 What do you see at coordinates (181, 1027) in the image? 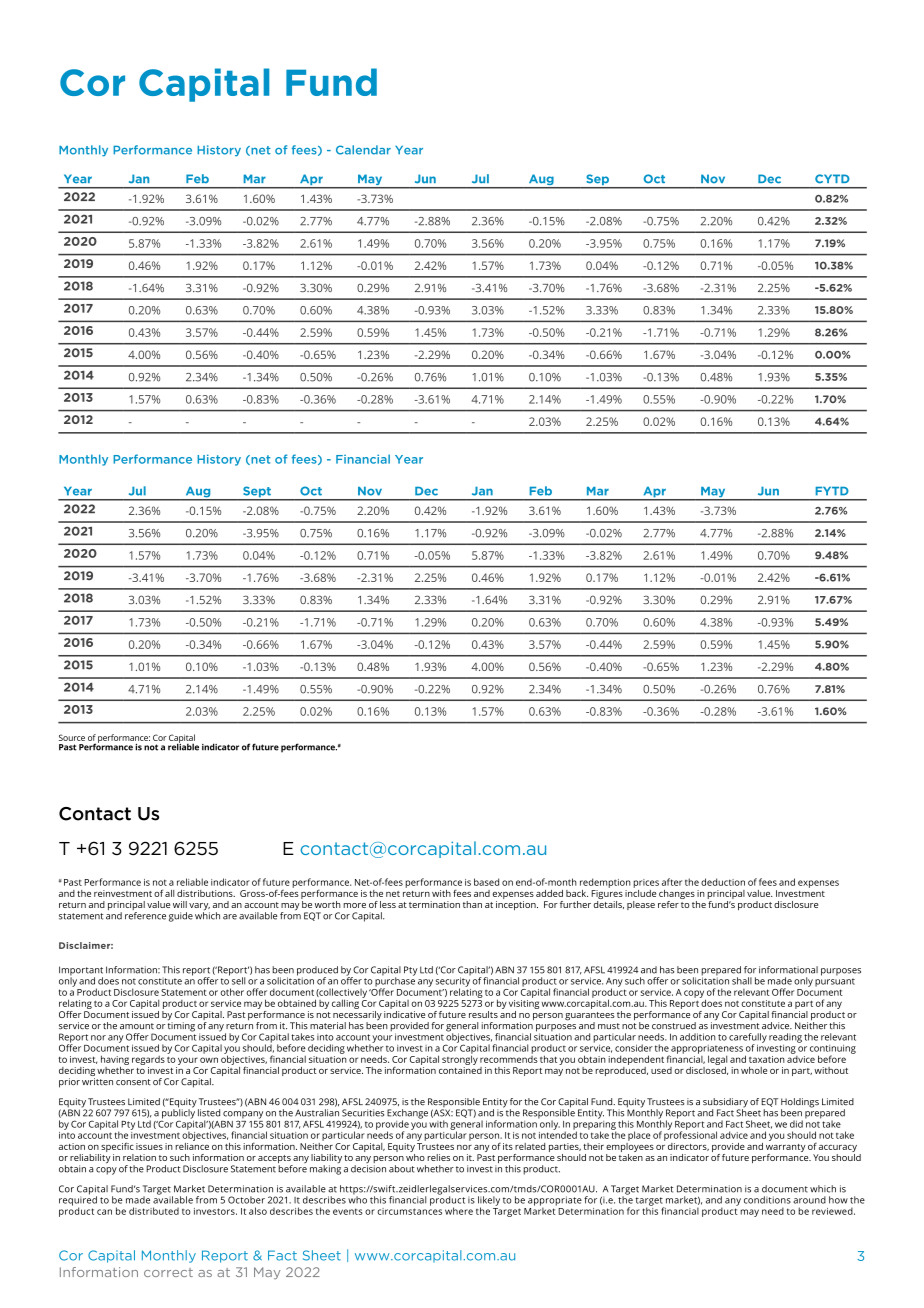
I see `timing` at bounding box center [181, 1027].
